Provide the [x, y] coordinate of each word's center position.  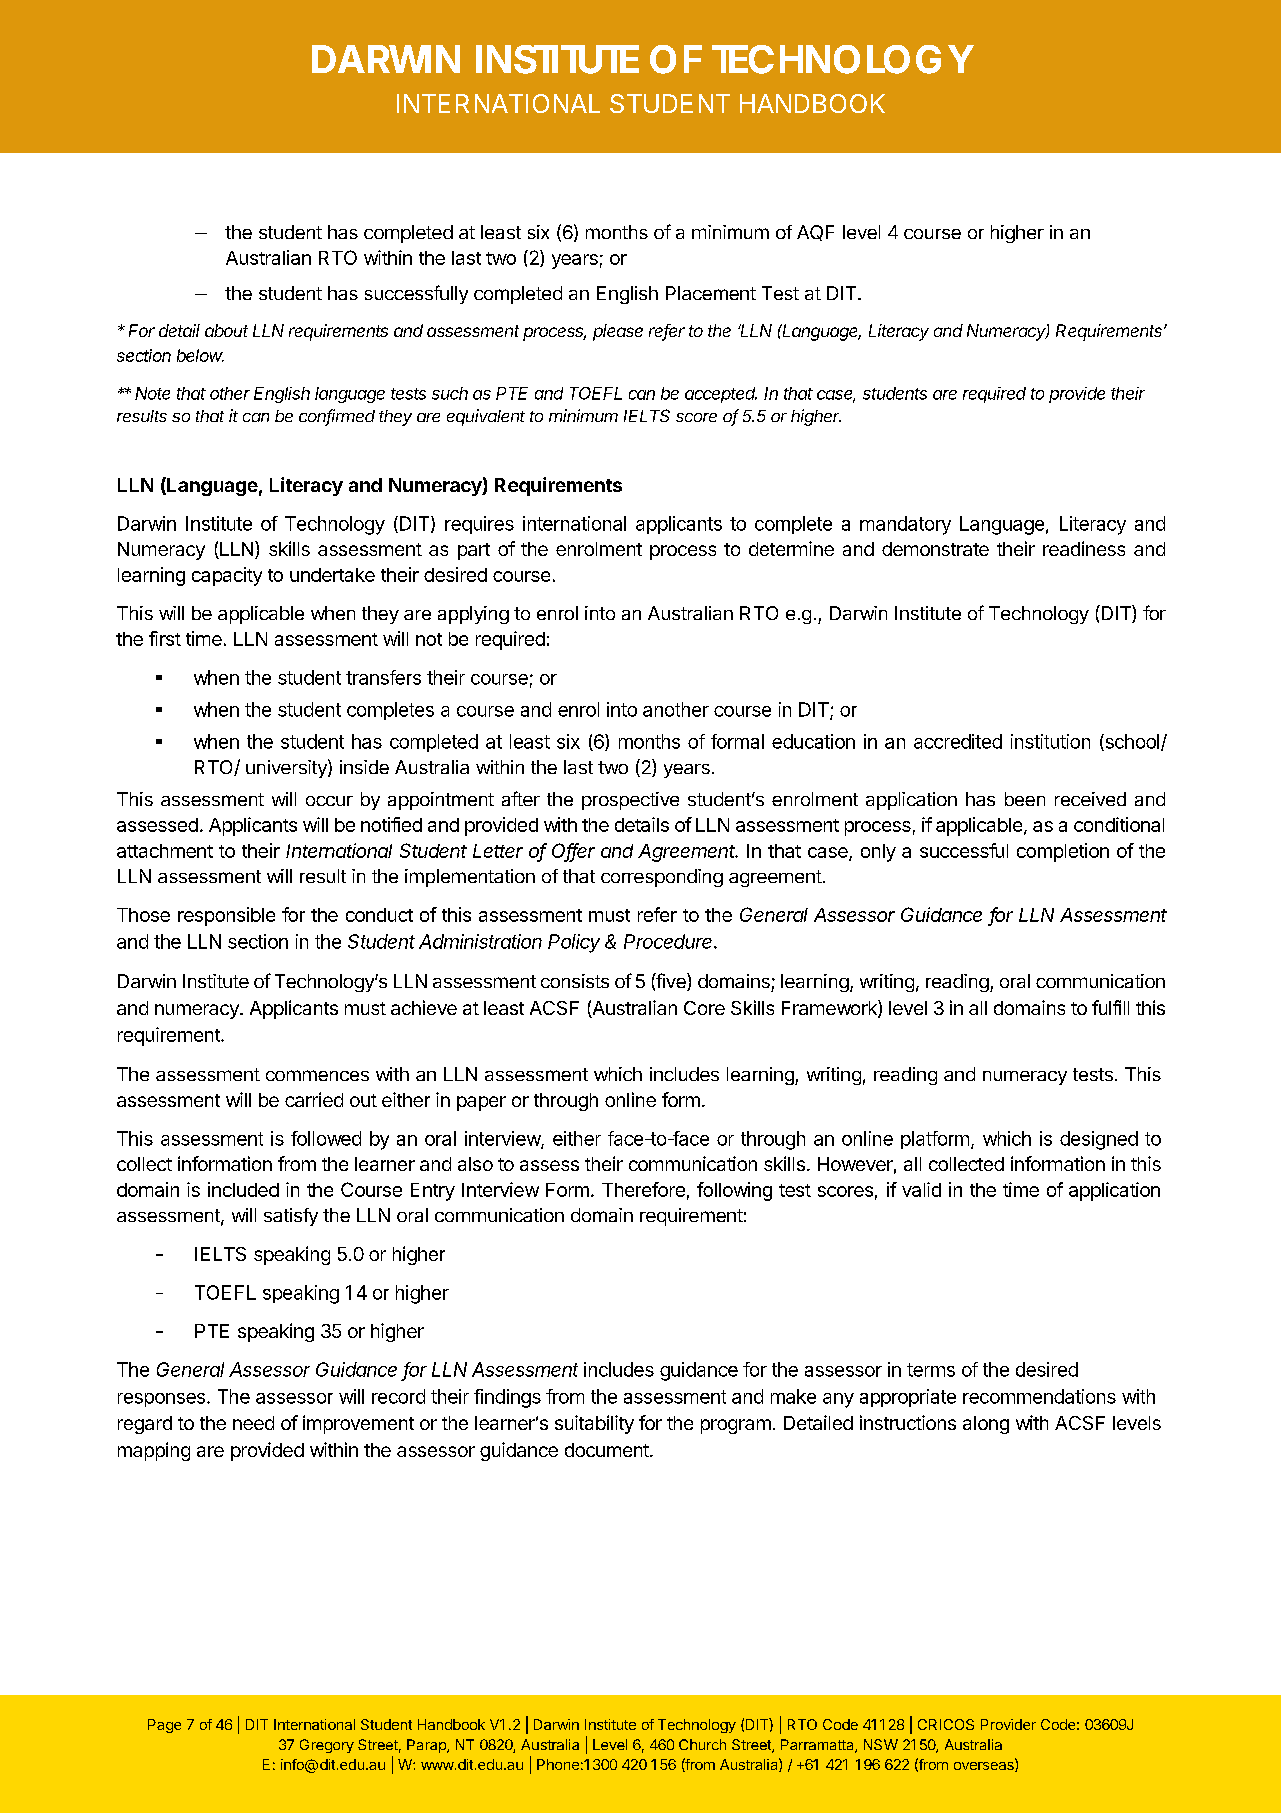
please [618, 332]
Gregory [327, 1746]
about [226, 330]
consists [575, 981]
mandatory [905, 525]
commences [317, 1075]
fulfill [1110, 1007]
